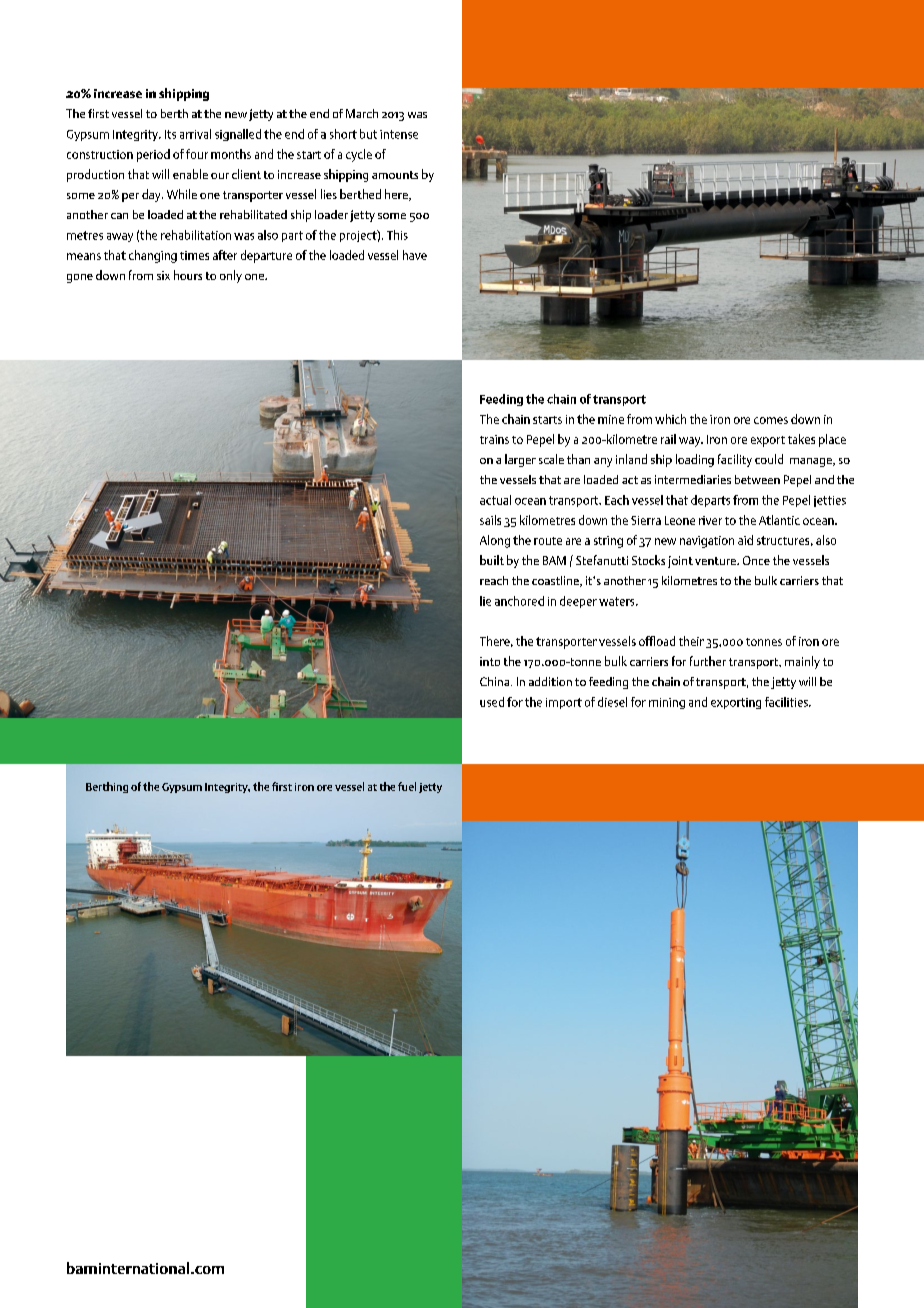 The image size is (924, 1308). I want to click on amounts, so click(395, 175).
